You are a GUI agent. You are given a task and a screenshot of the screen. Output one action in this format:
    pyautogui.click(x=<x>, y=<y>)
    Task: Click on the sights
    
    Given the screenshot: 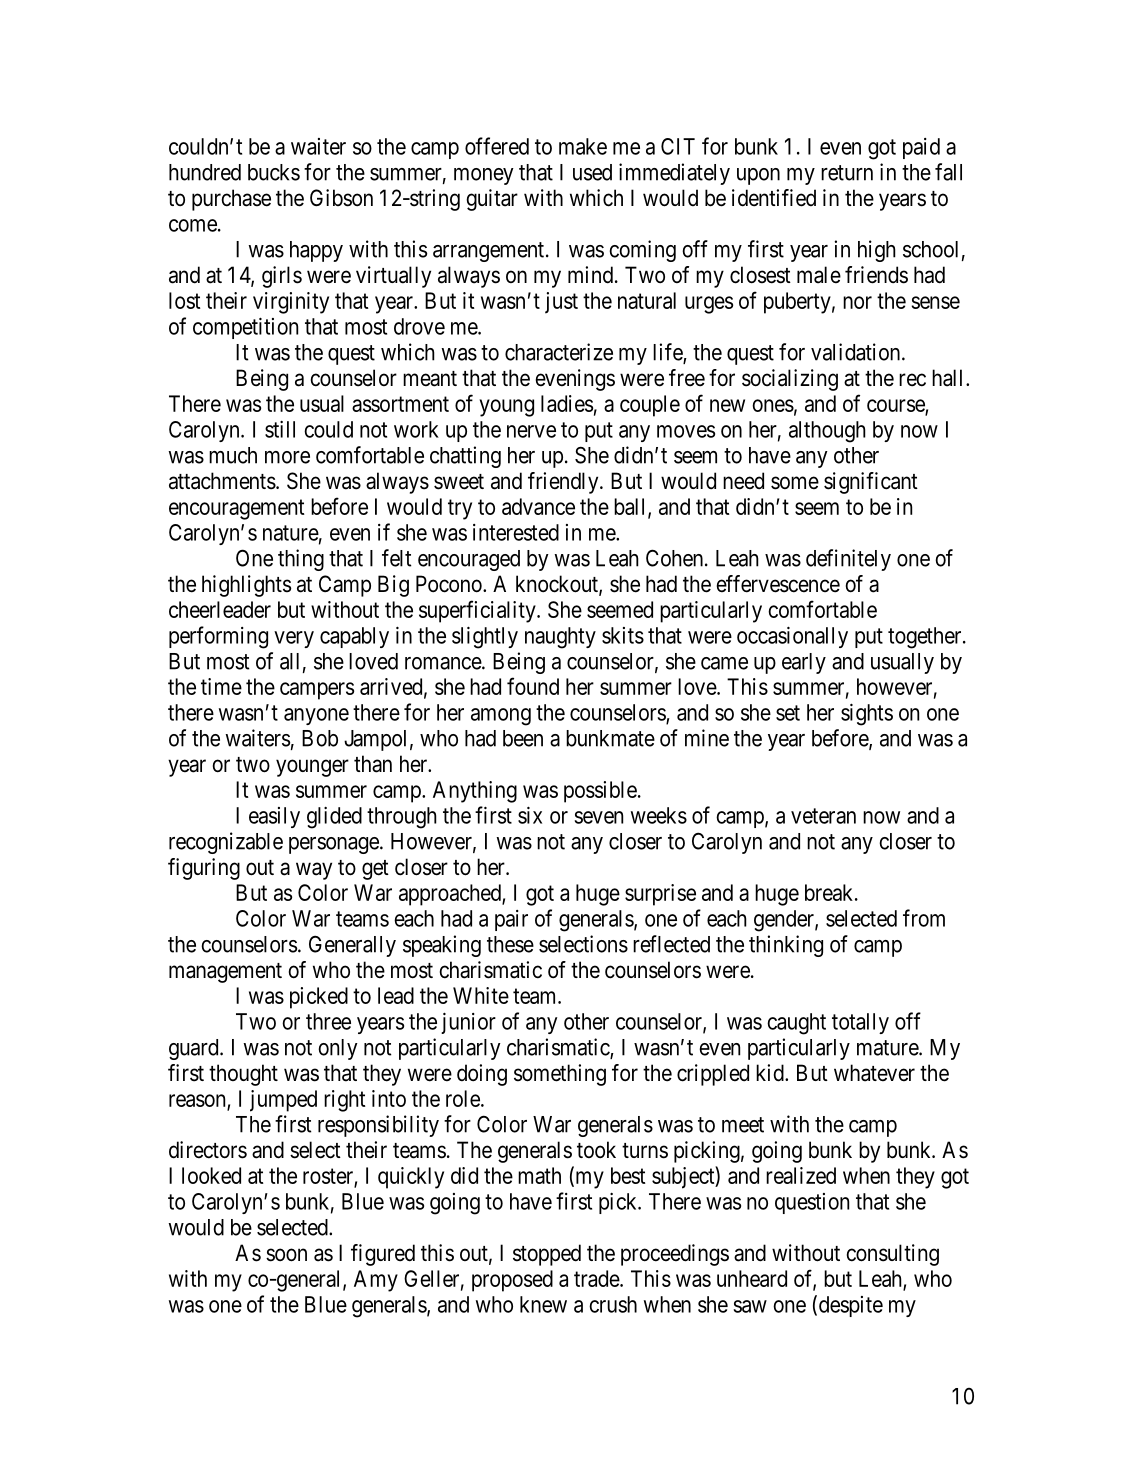 What is the action you would take?
    pyautogui.click(x=867, y=714)
